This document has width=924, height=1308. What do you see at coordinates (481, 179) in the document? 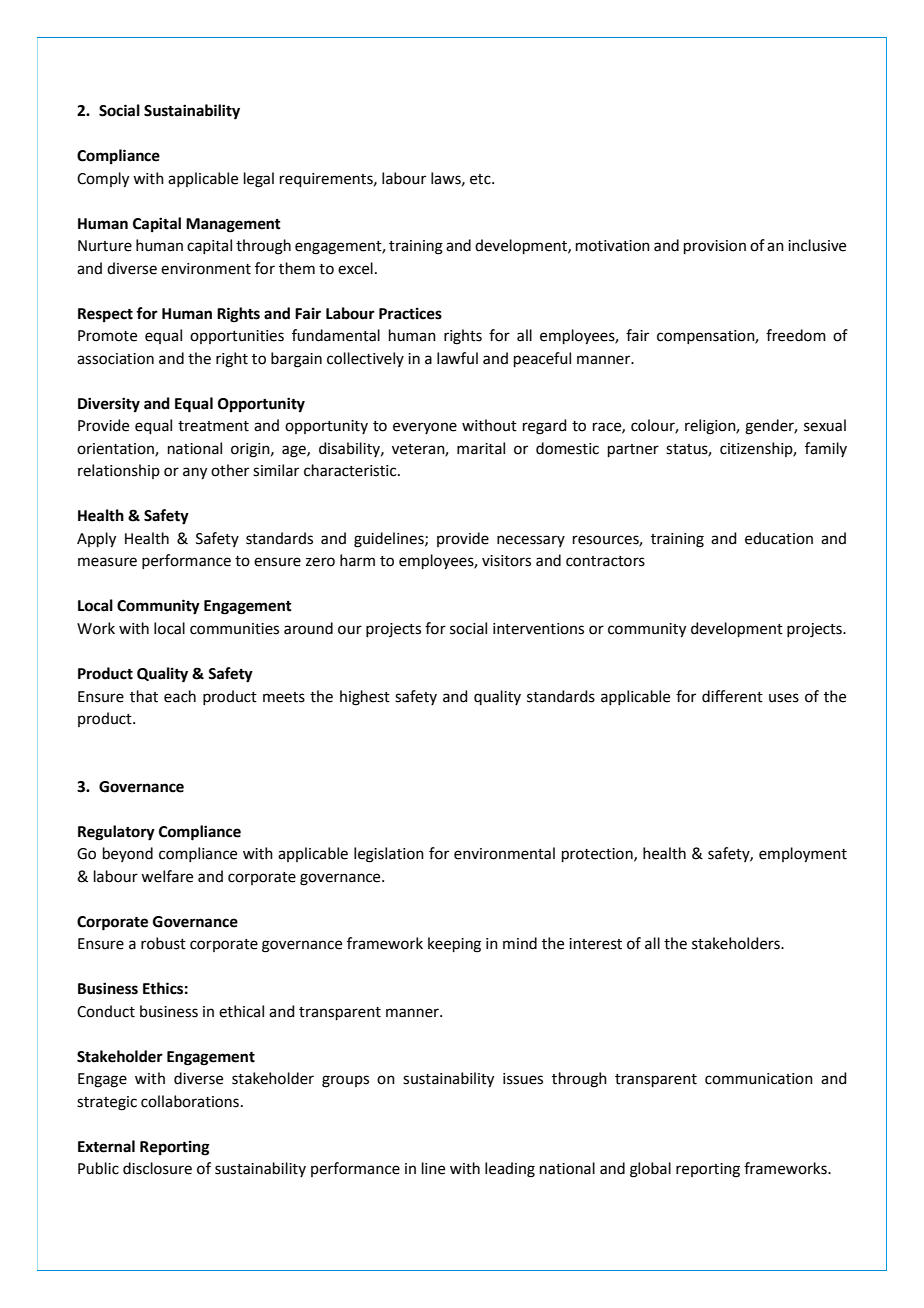
I see `etc` at bounding box center [481, 179].
